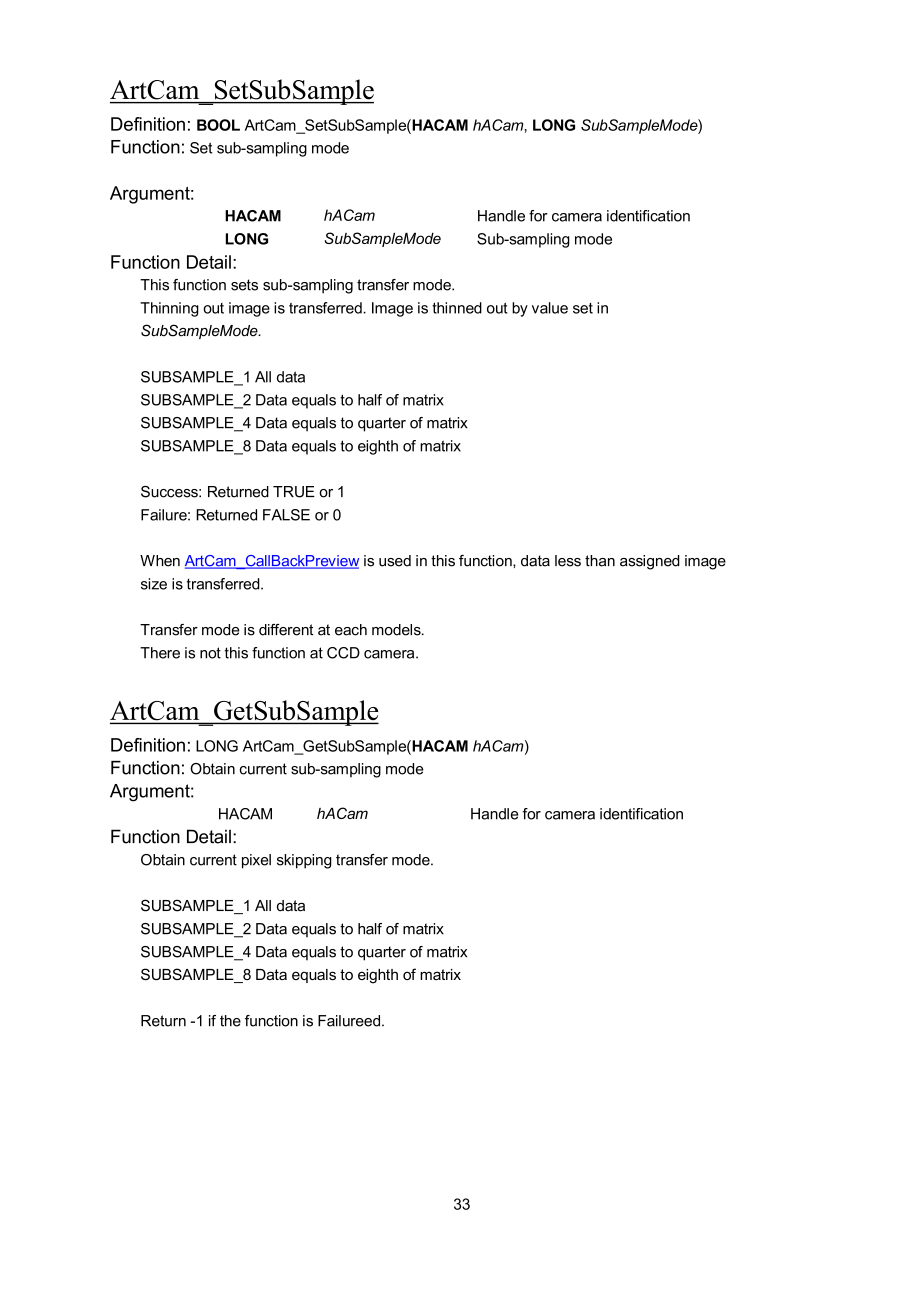 Image resolution: width=924 pixels, height=1308 pixels. I want to click on CCD, so click(343, 653).
